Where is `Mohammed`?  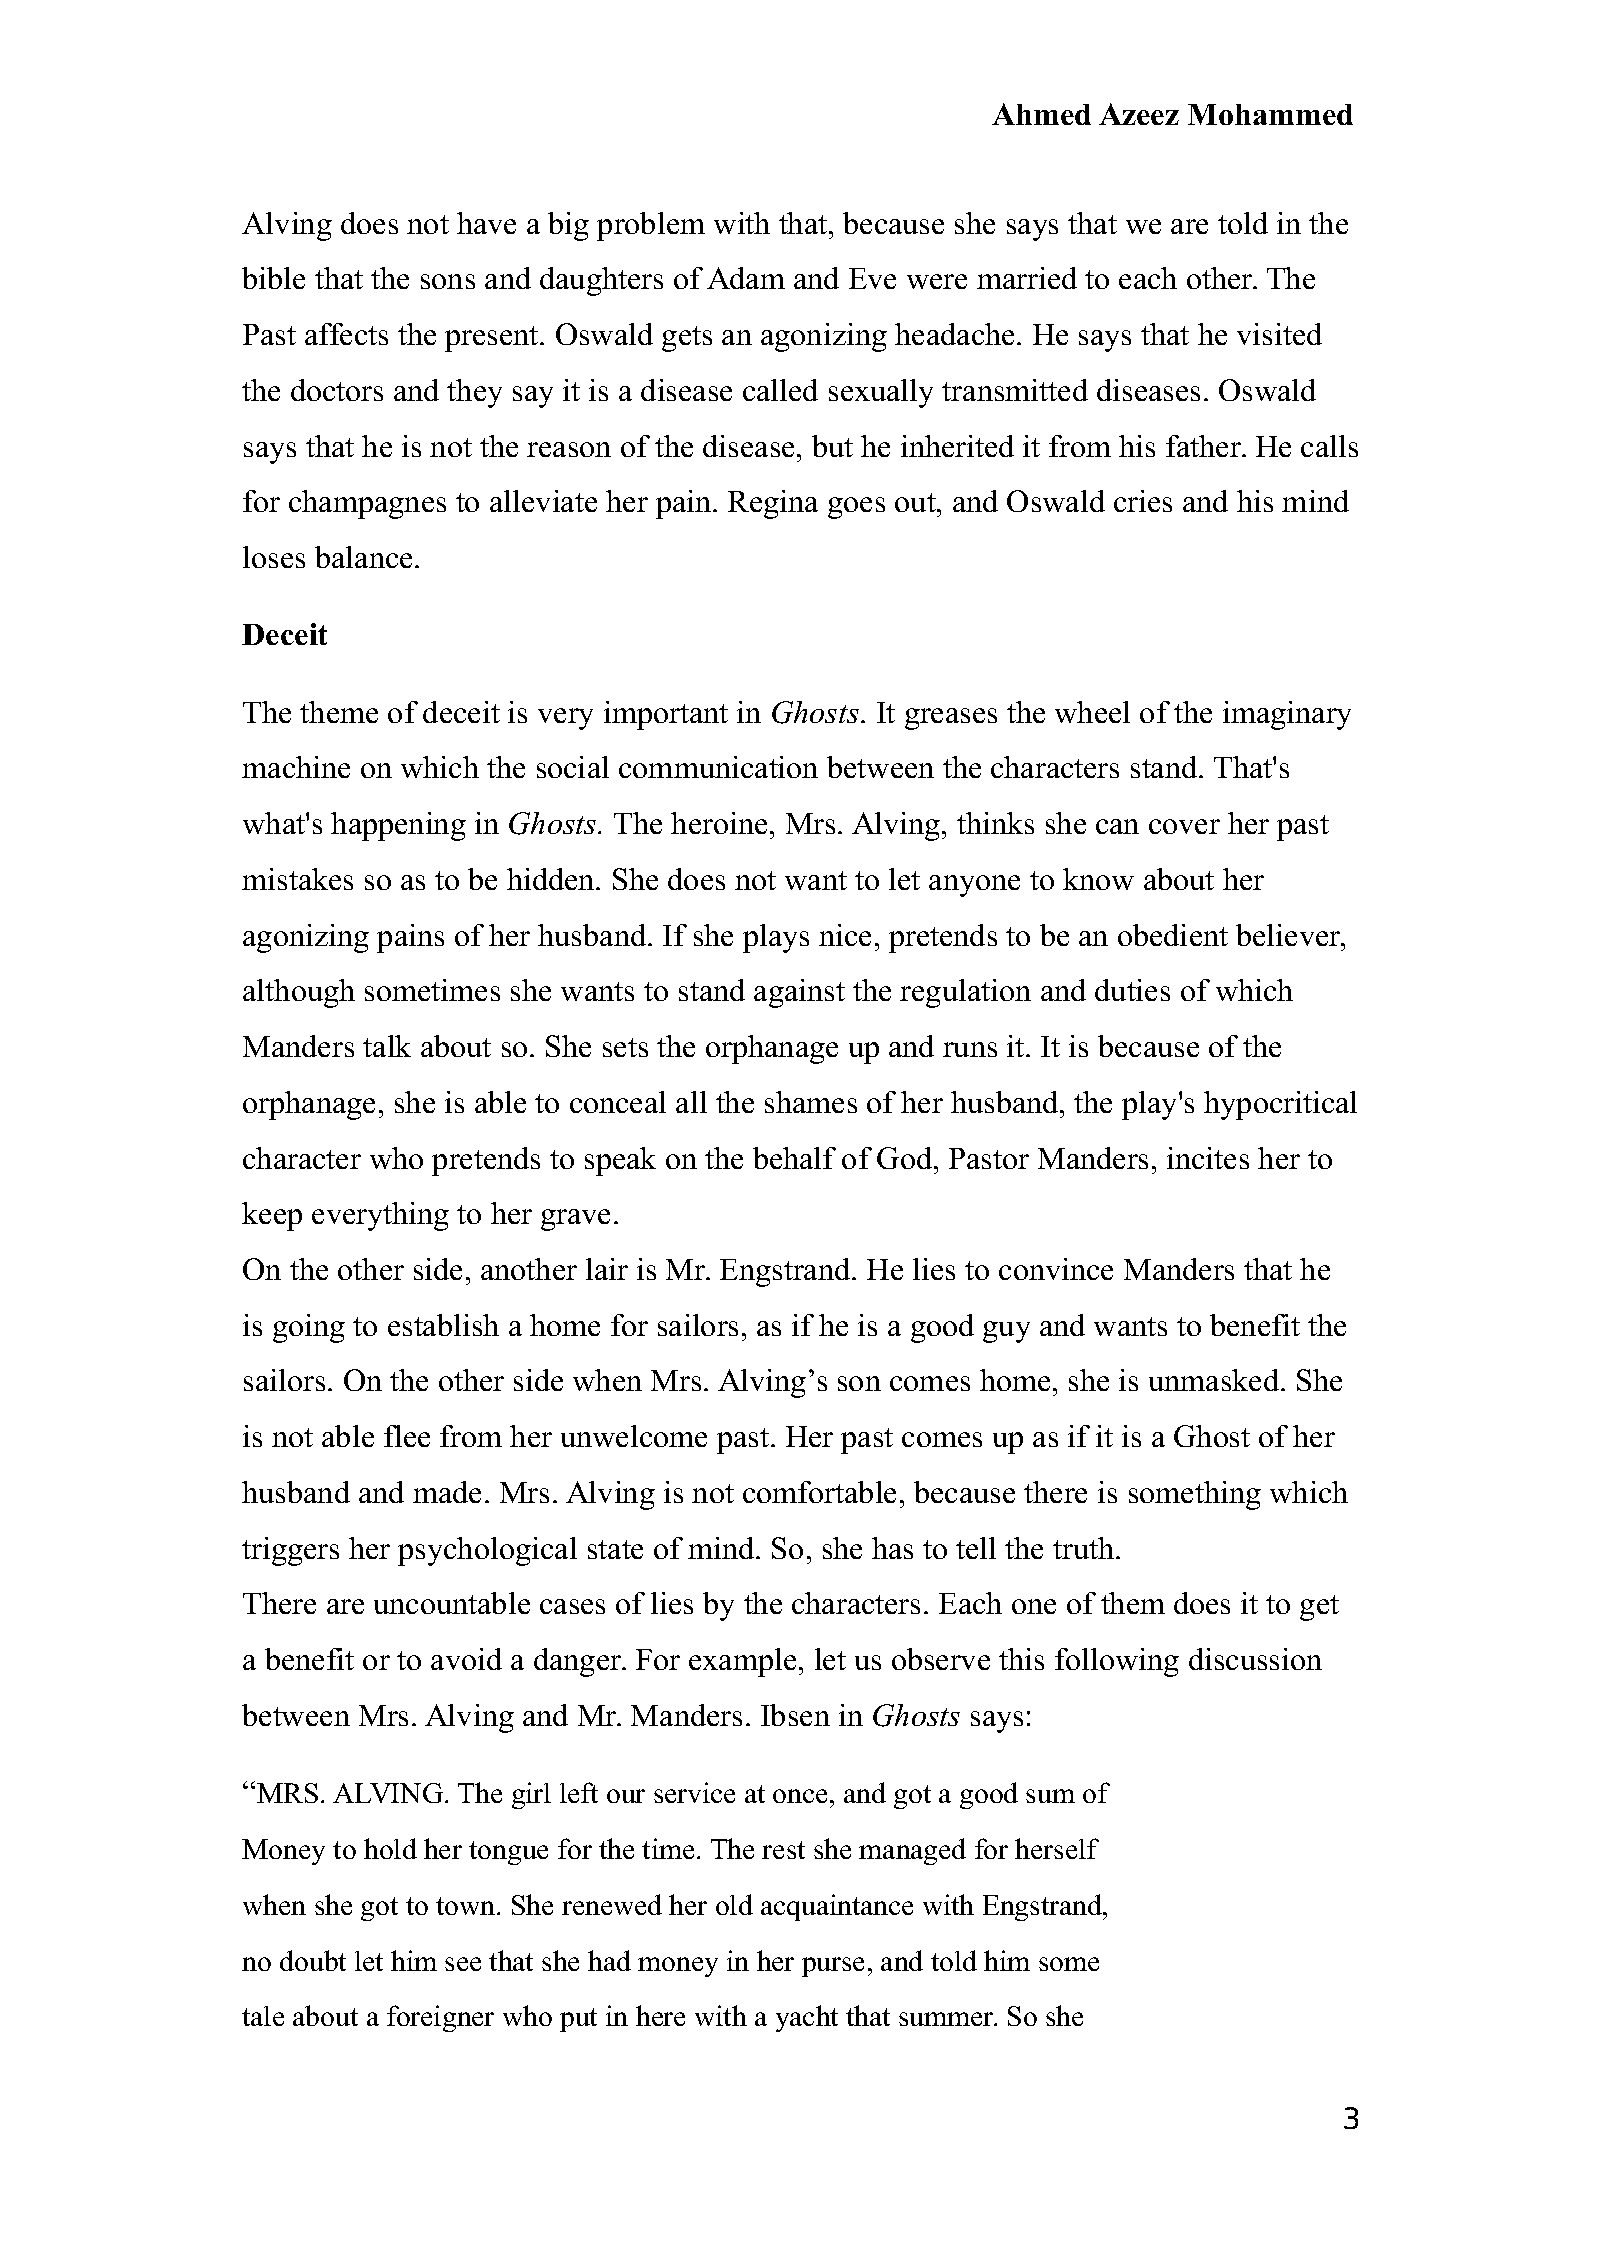
Mohammed is located at coordinates (1270, 114).
